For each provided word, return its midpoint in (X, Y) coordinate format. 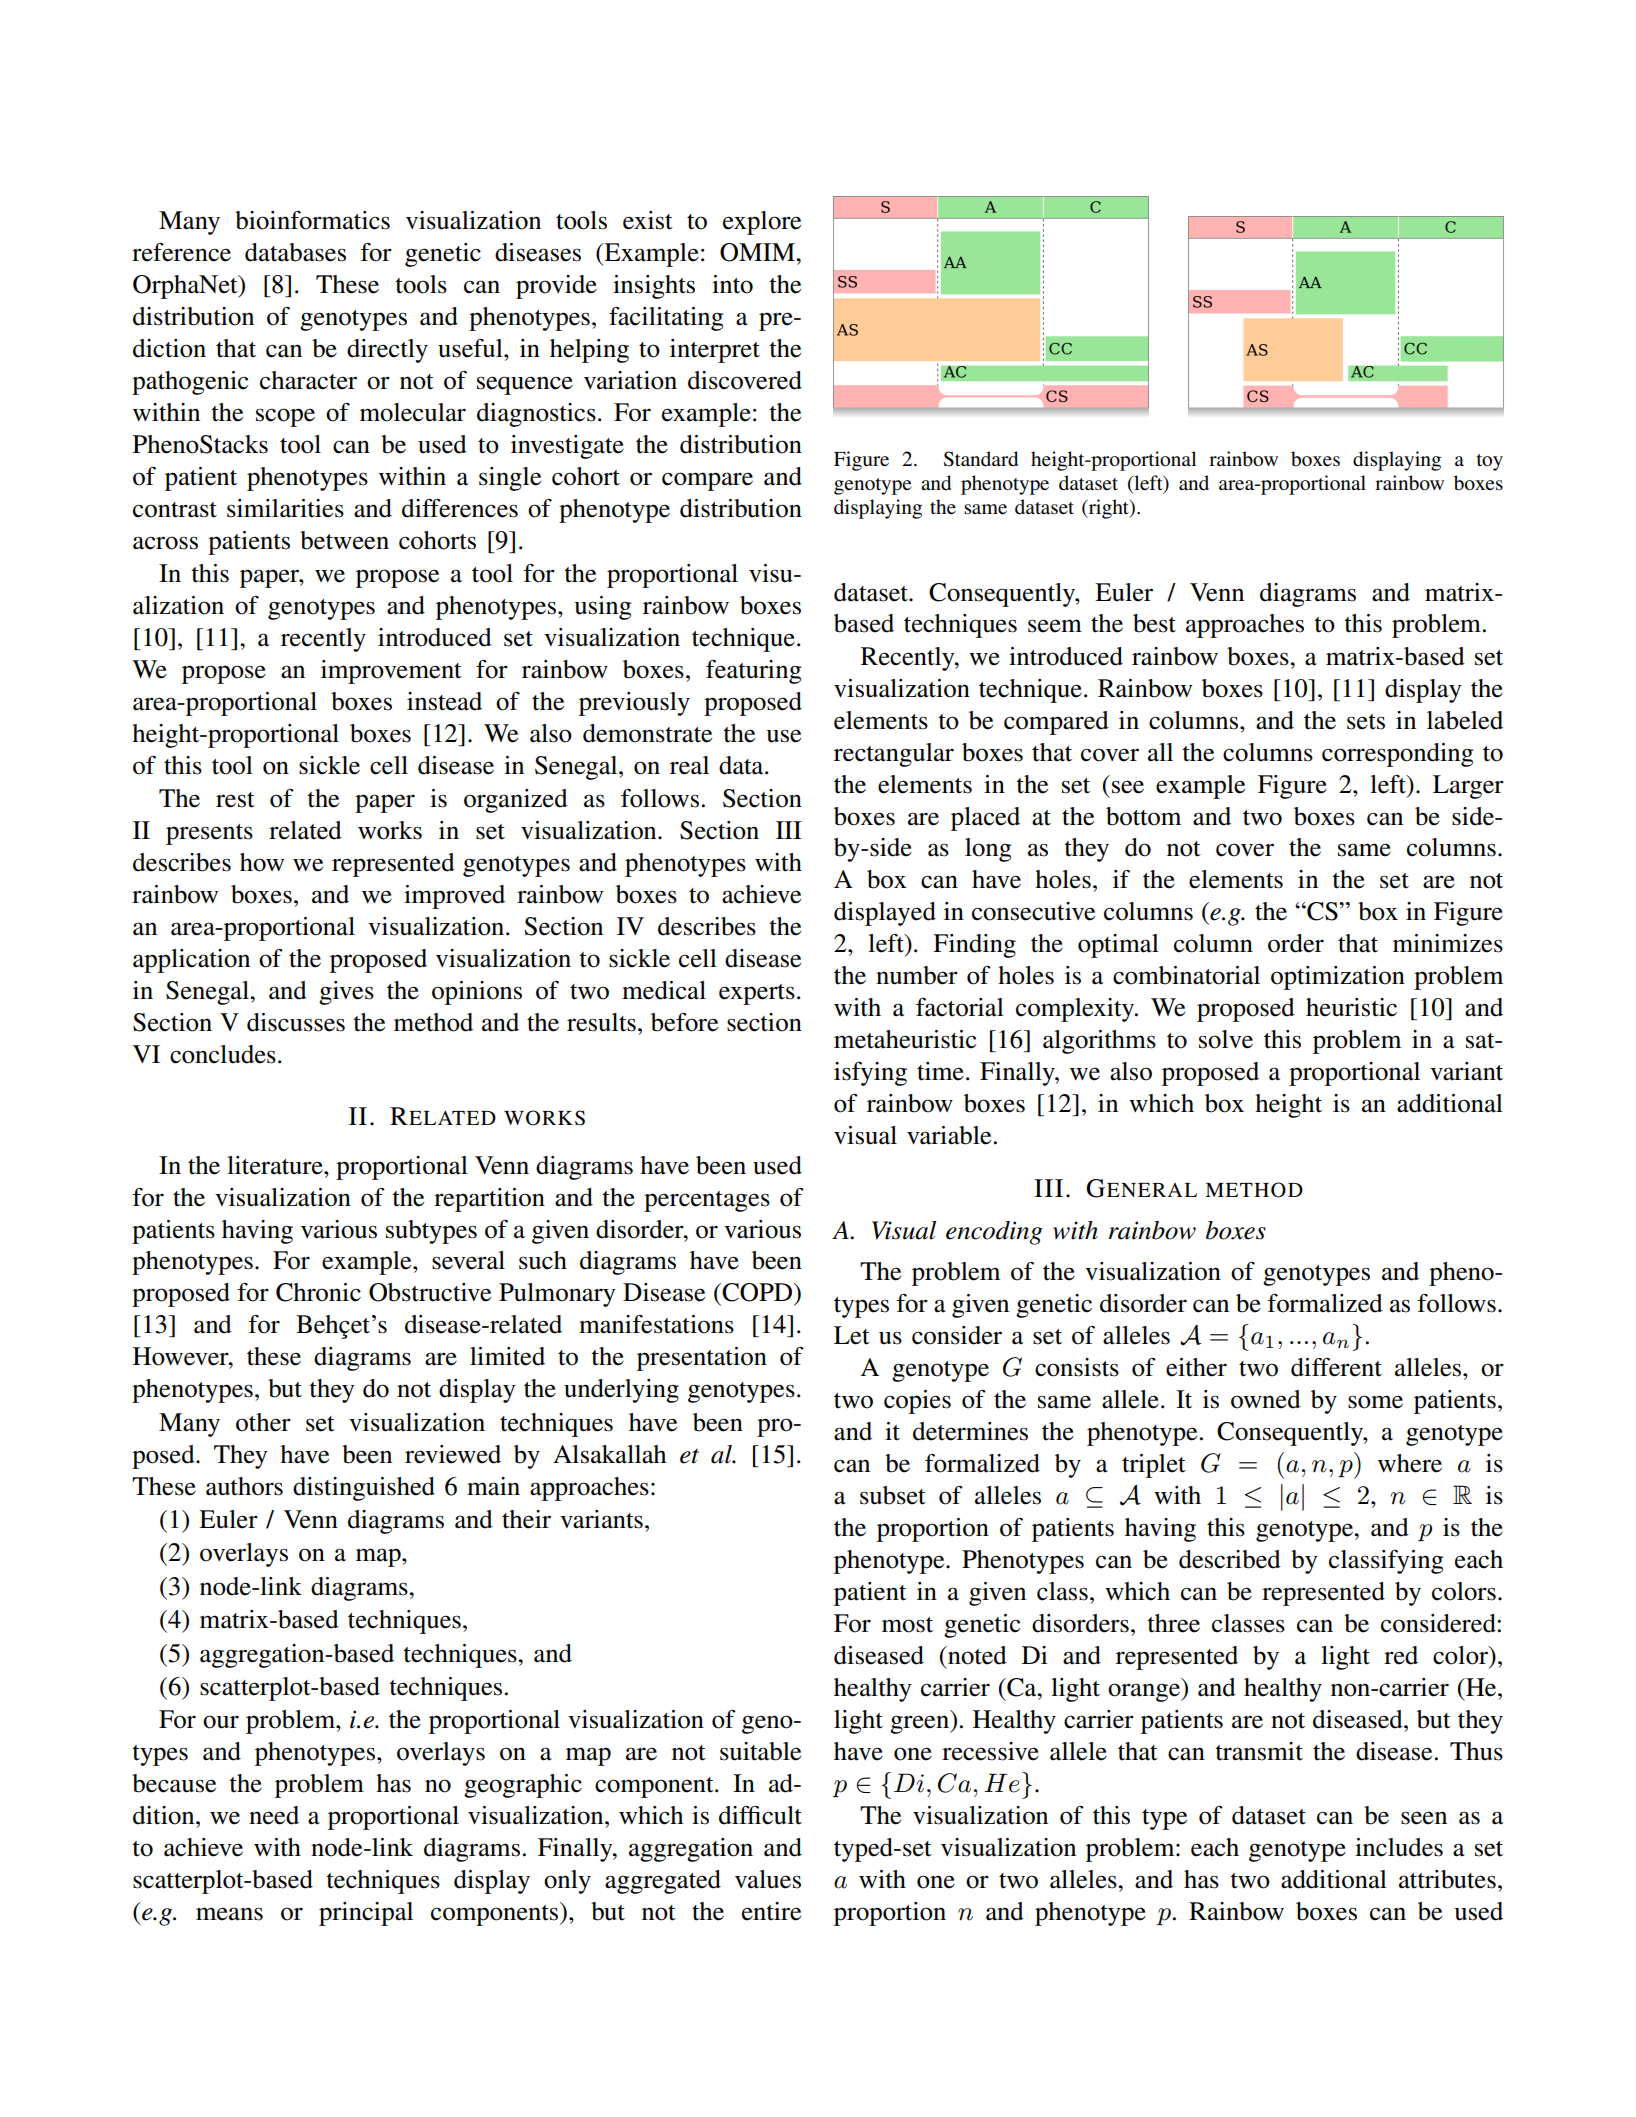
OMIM (758, 252)
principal (366, 1914)
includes (1399, 1847)
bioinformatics (312, 220)
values (768, 1879)
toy (1490, 462)
